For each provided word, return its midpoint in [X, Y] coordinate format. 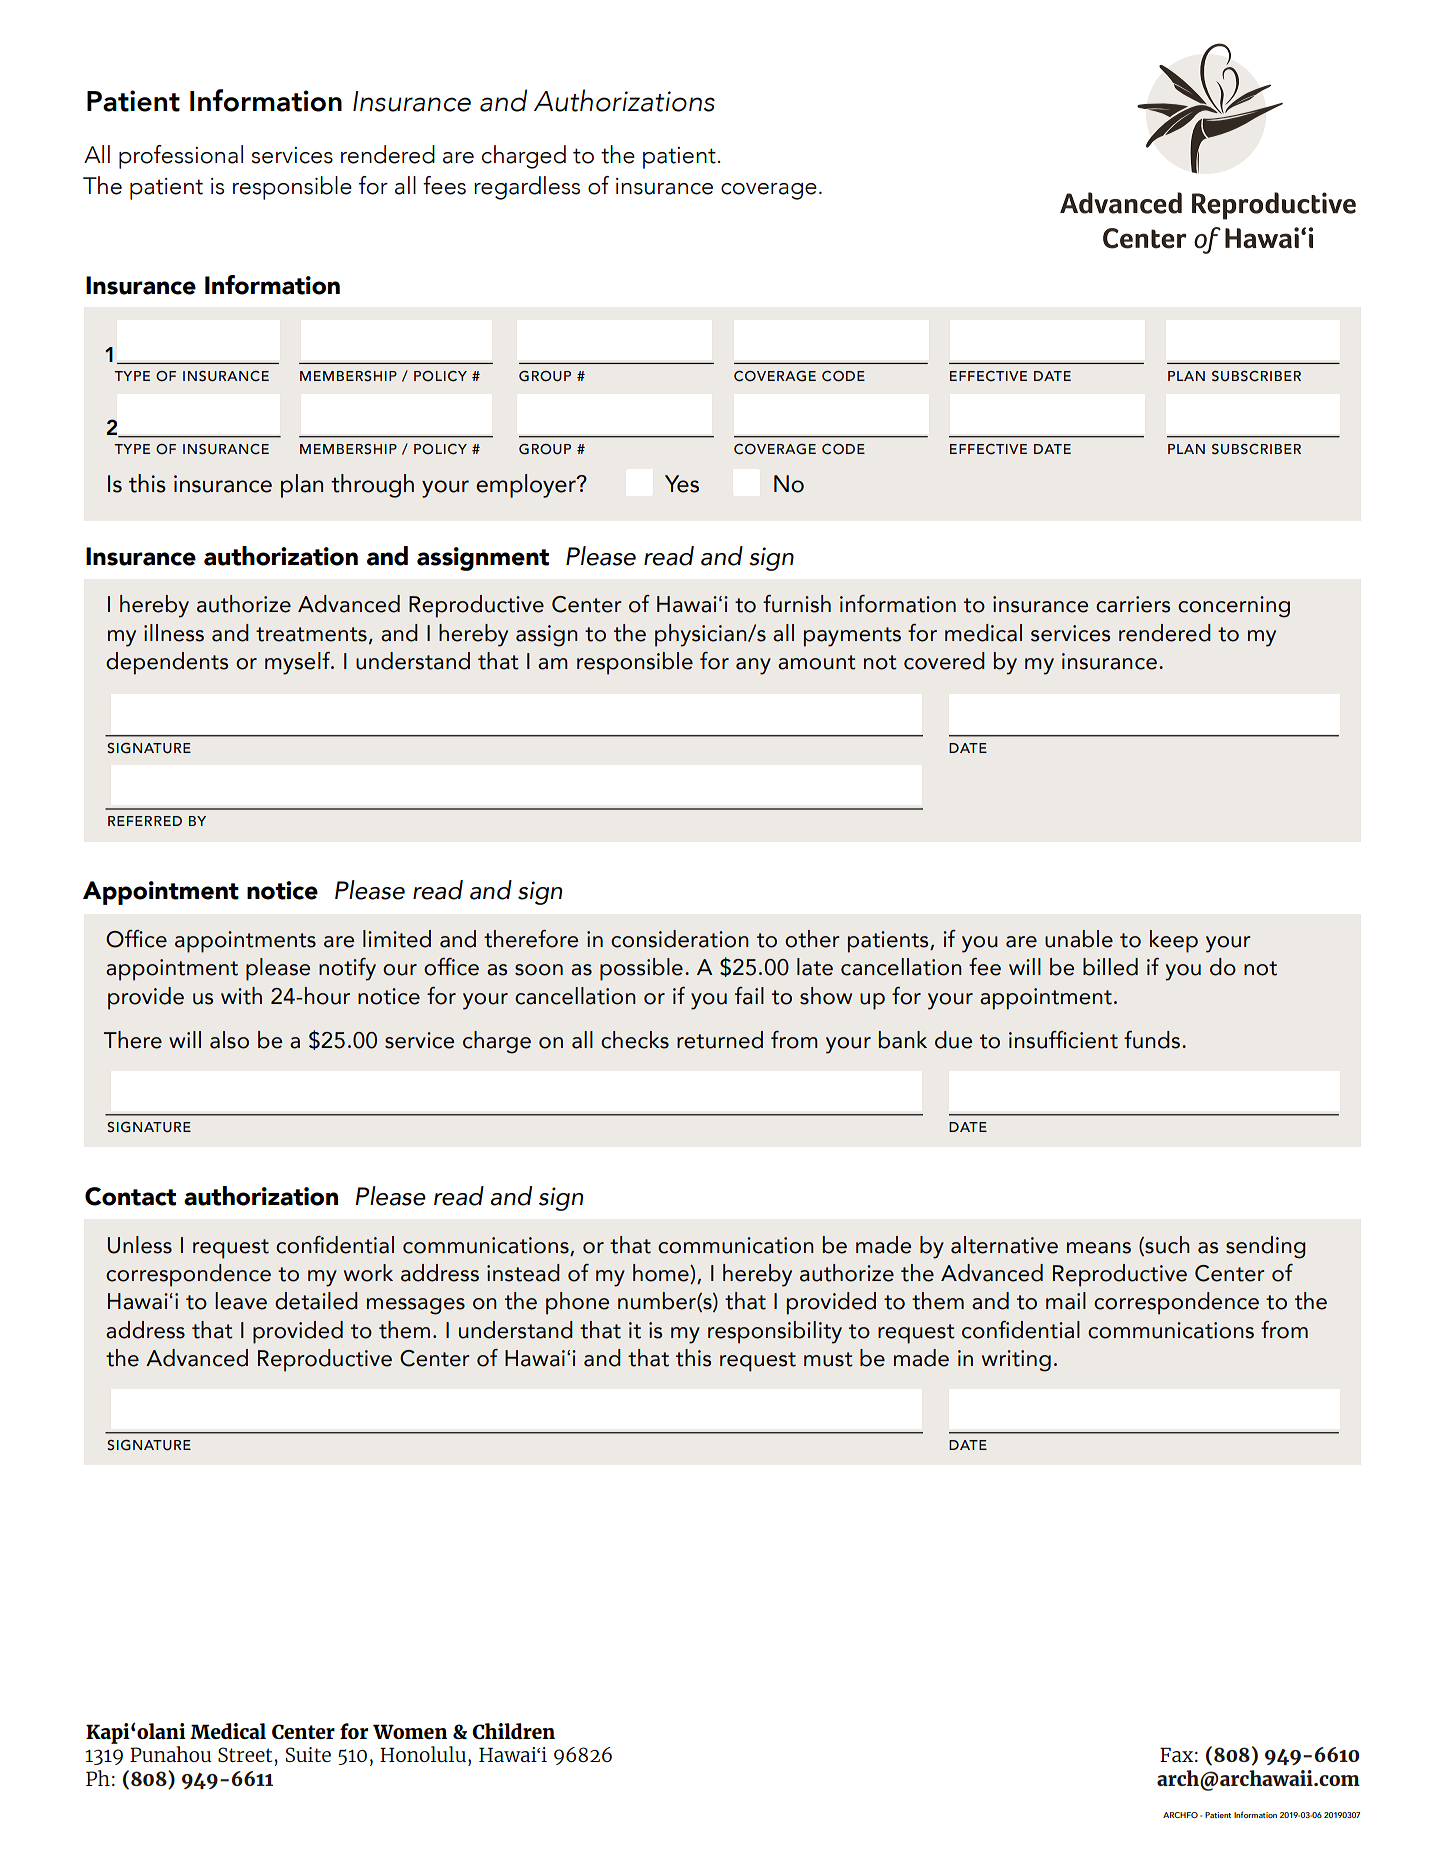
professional [181, 157]
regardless [527, 188]
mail [1066, 1301]
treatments [311, 634]
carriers [1133, 604]
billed [1110, 967]
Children [513, 1731]
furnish [797, 604]
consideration [680, 939]
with [241, 996]
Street [245, 1754]
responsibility [775, 1332]
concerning [1234, 607]
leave [241, 1301]
